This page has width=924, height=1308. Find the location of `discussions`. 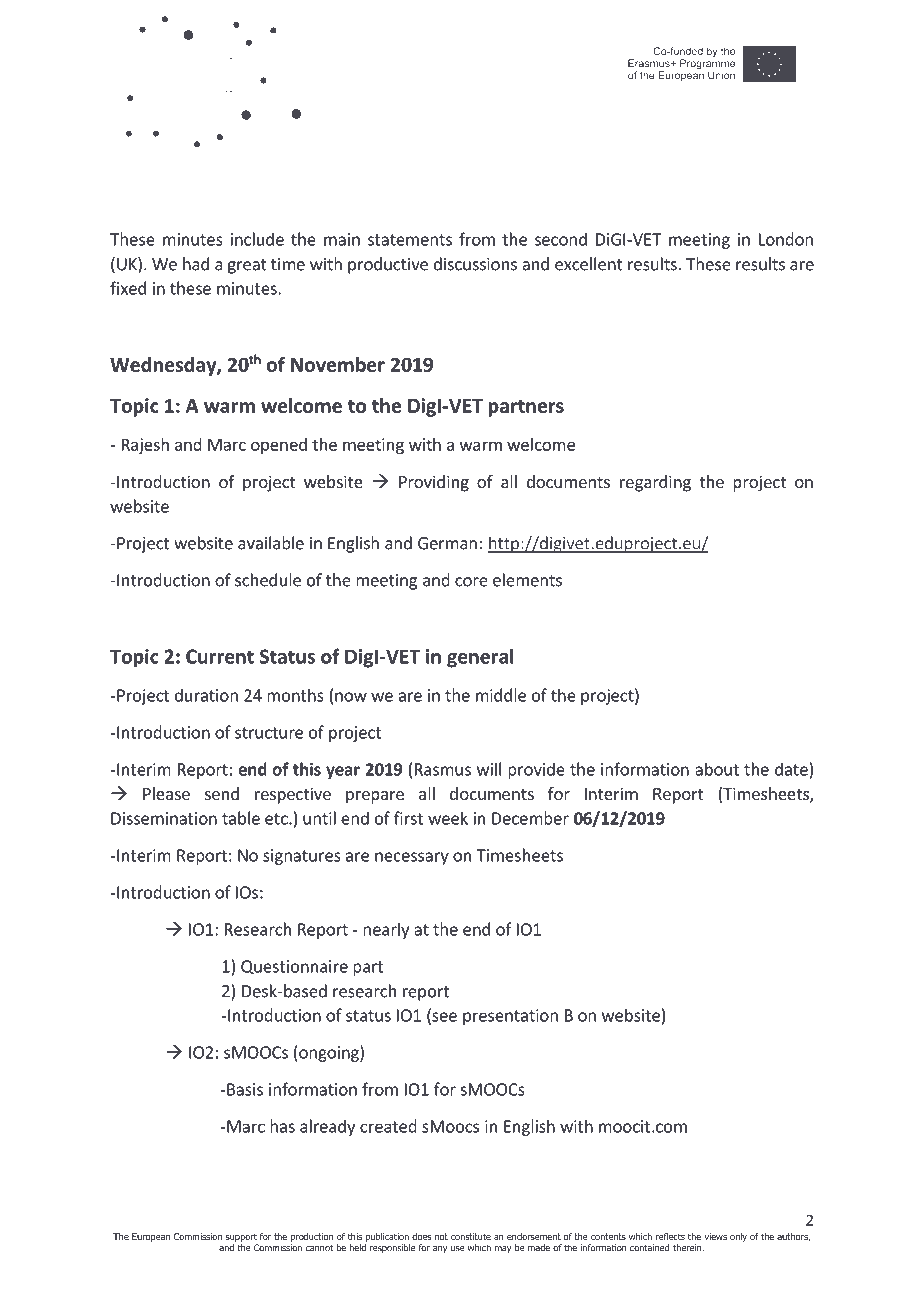

discussions is located at coordinates (475, 264).
